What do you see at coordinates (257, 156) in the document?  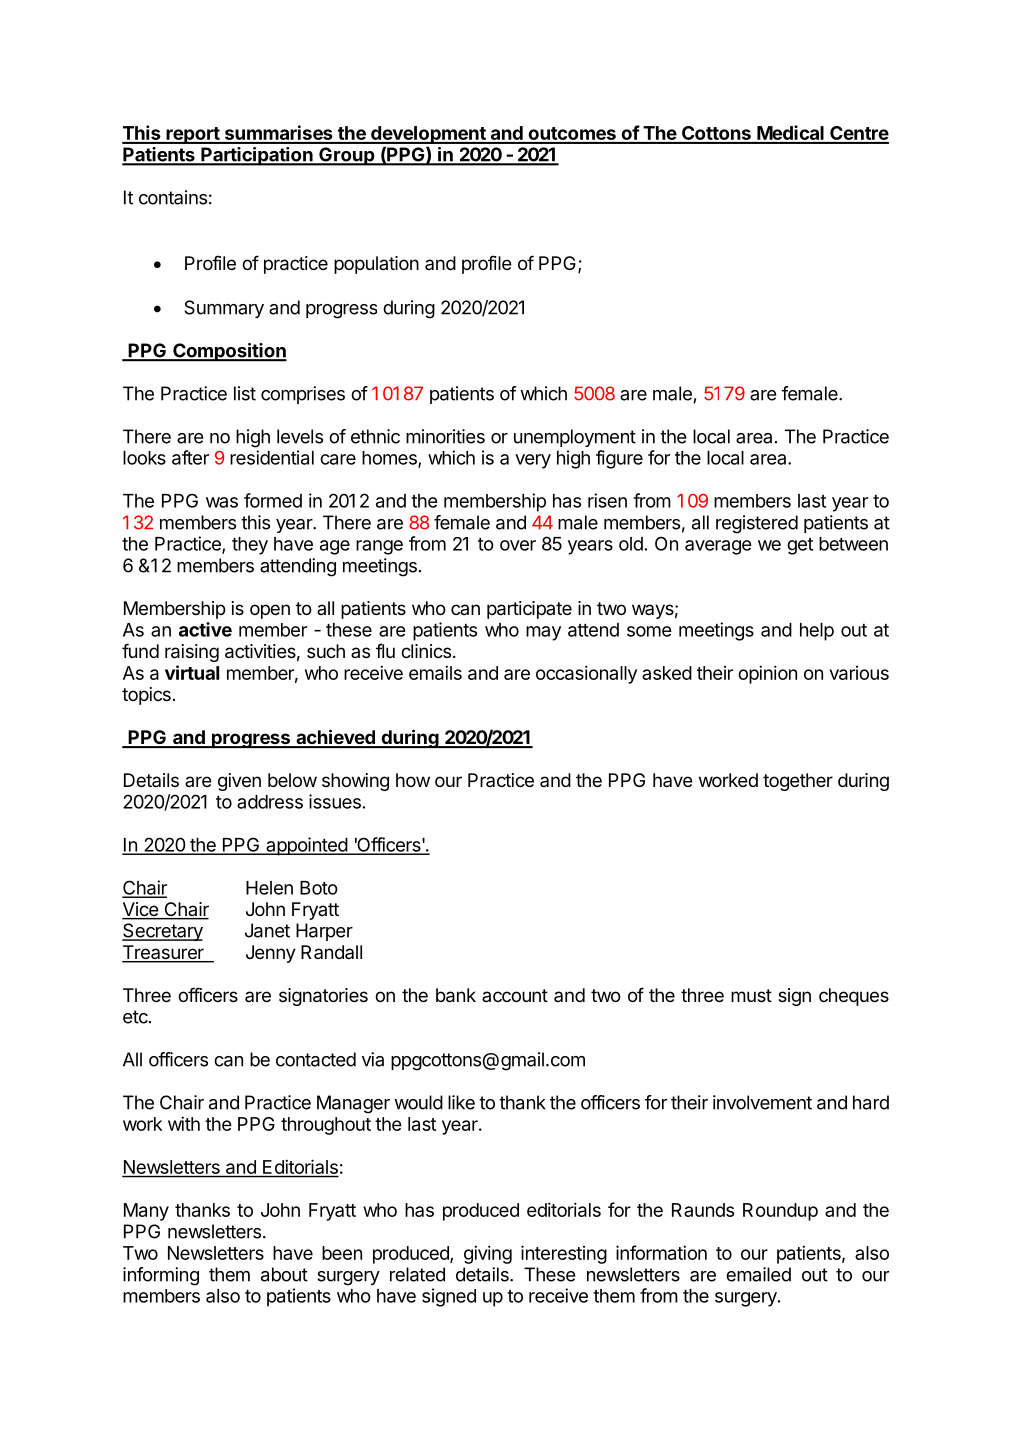 I see `Participation` at bounding box center [257, 156].
